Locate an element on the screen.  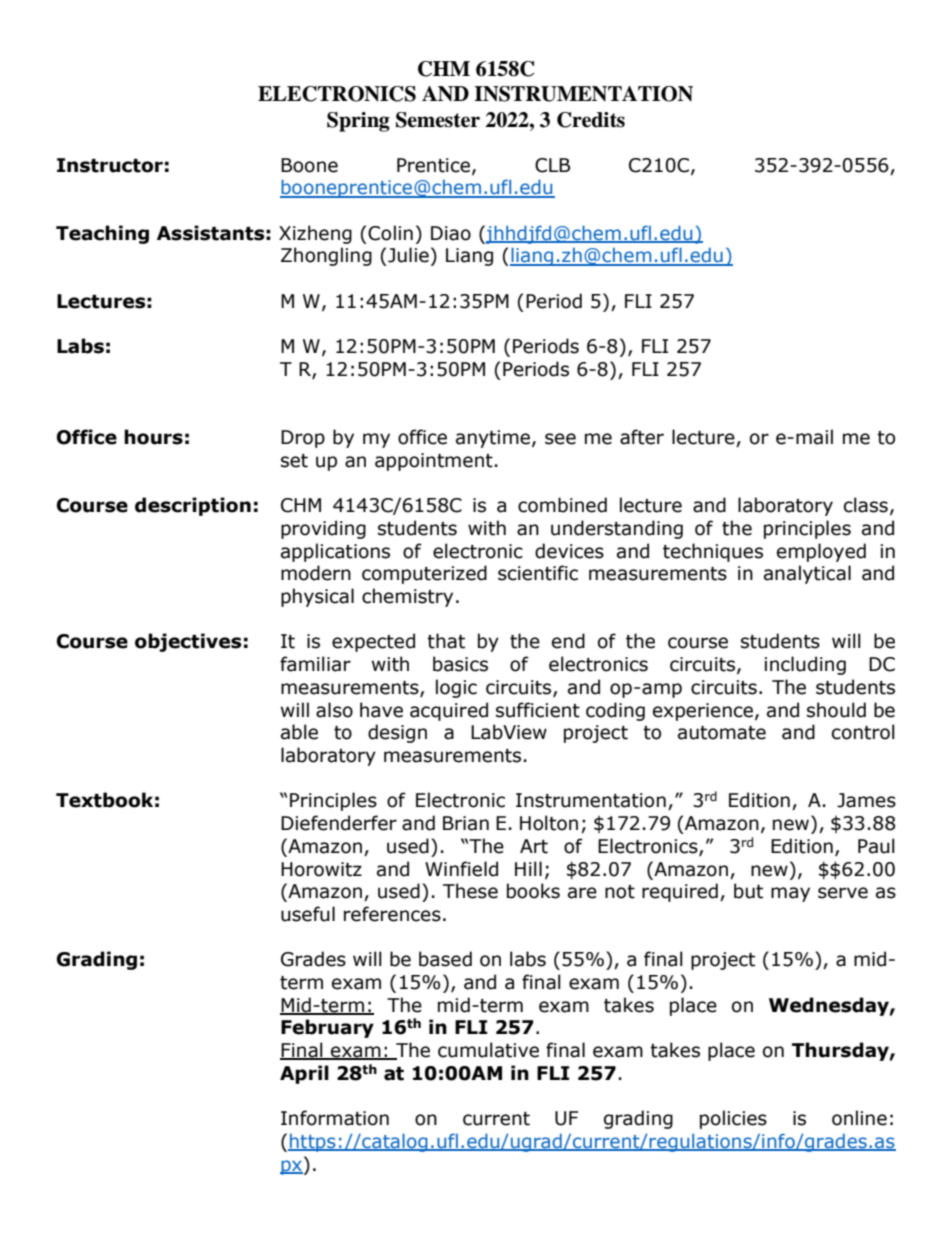
useful is located at coordinates (308, 914).
